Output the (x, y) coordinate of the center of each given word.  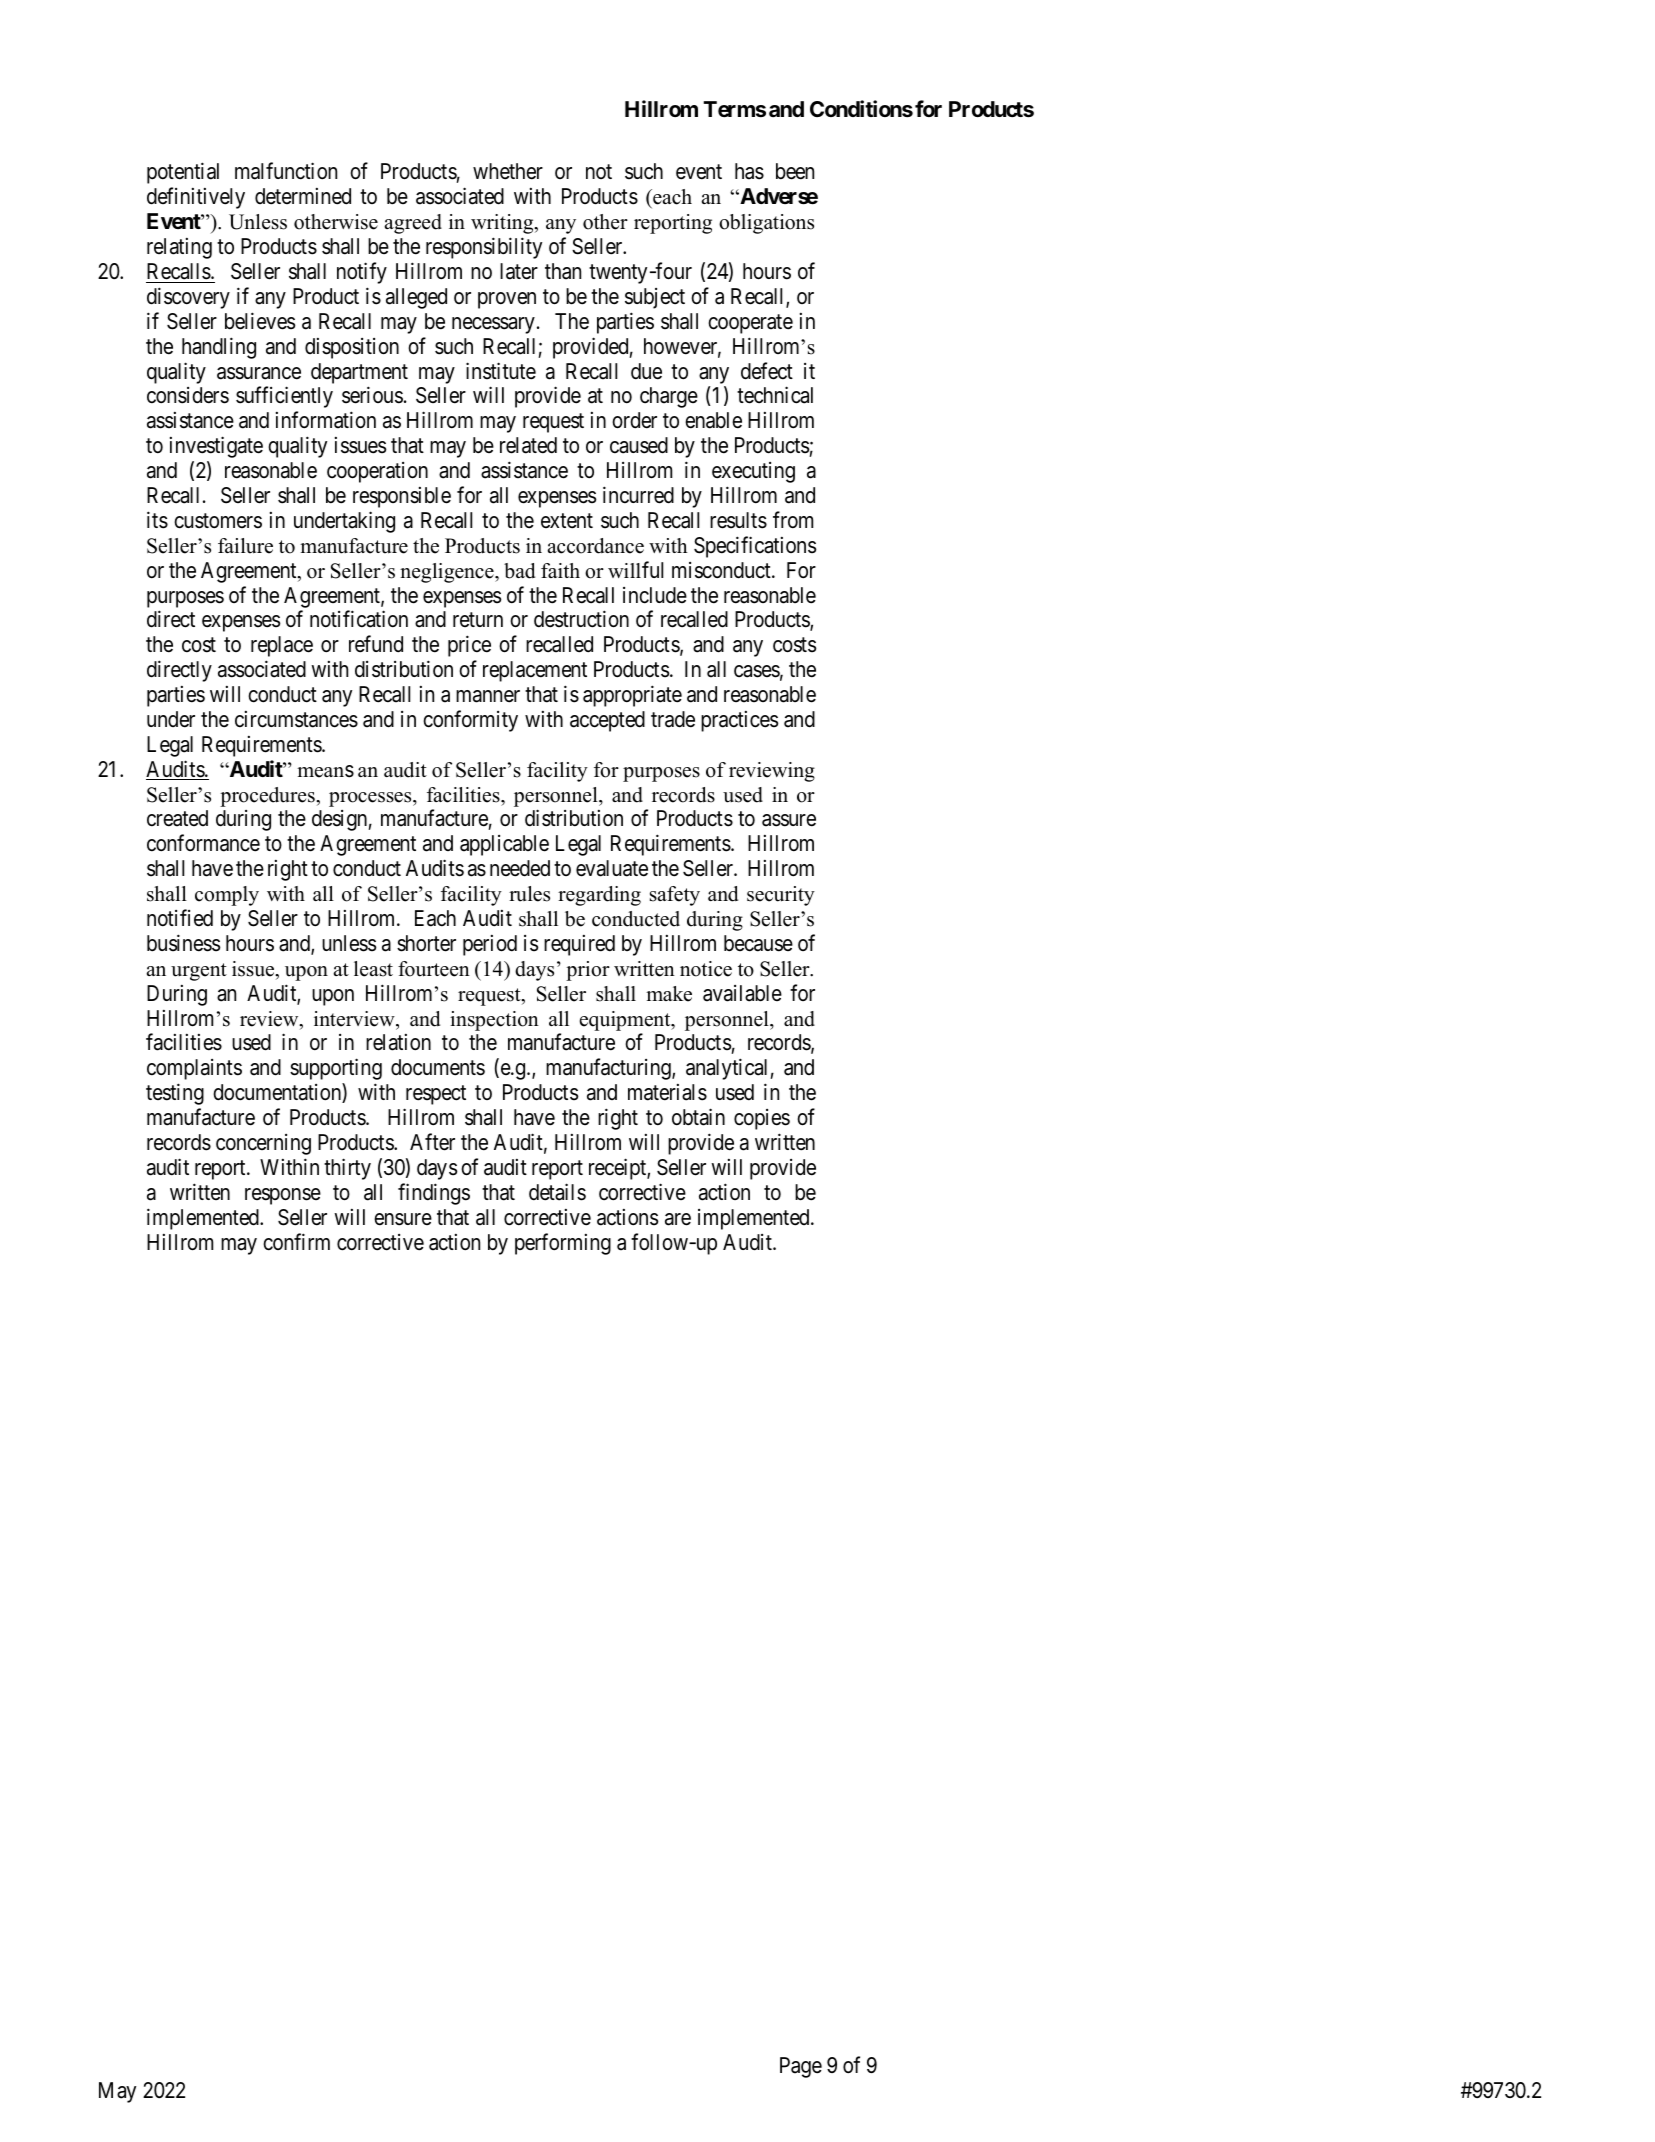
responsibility (484, 248)
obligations (766, 224)
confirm (296, 1242)
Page (801, 2067)
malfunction (286, 171)
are (678, 1219)
